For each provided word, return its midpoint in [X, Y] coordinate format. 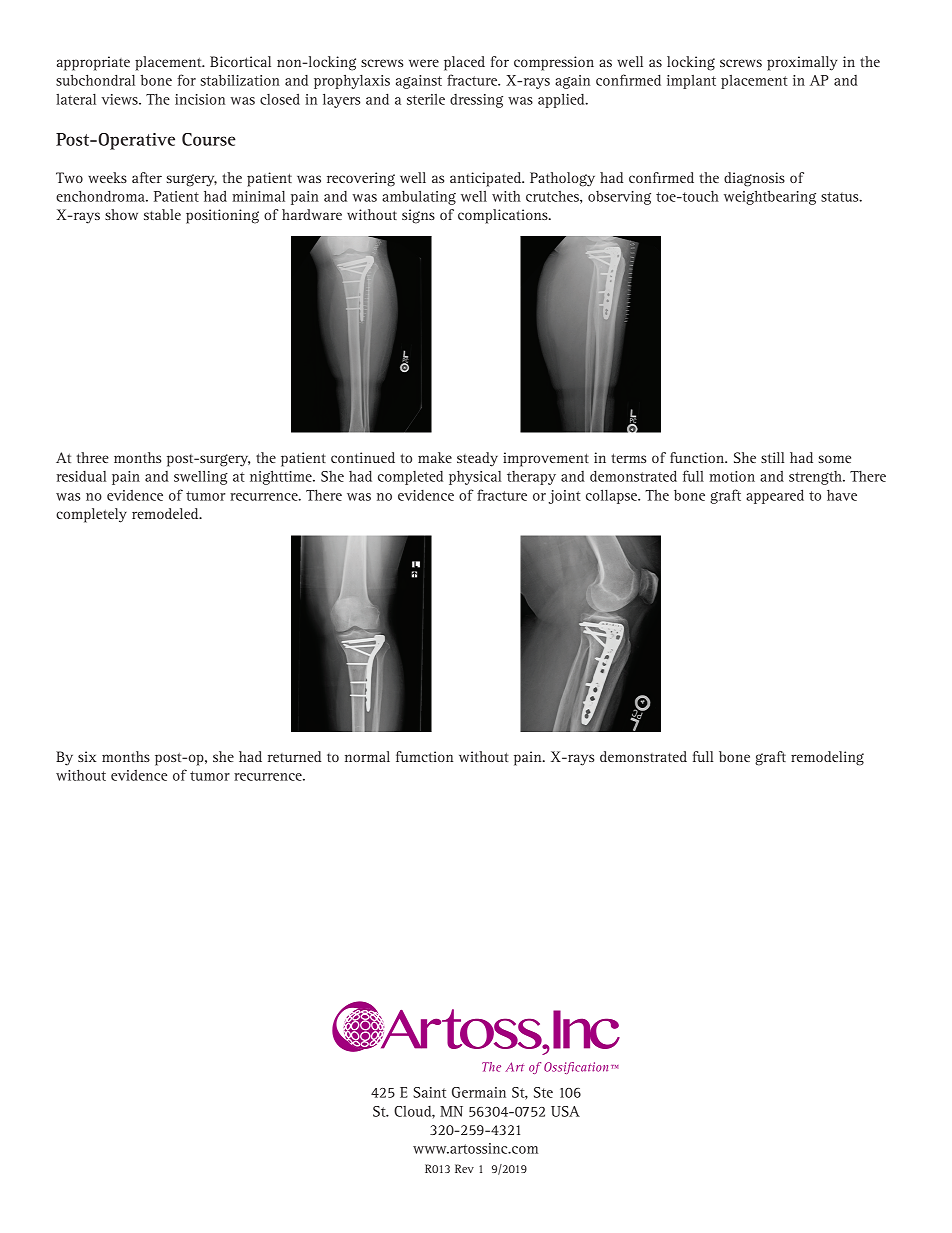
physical [475, 478]
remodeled [166, 513]
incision [200, 99]
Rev [464, 1168]
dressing [476, 101]
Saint [429, 1092]
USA [565, 1111]
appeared [775, 496]
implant [691, 82]
